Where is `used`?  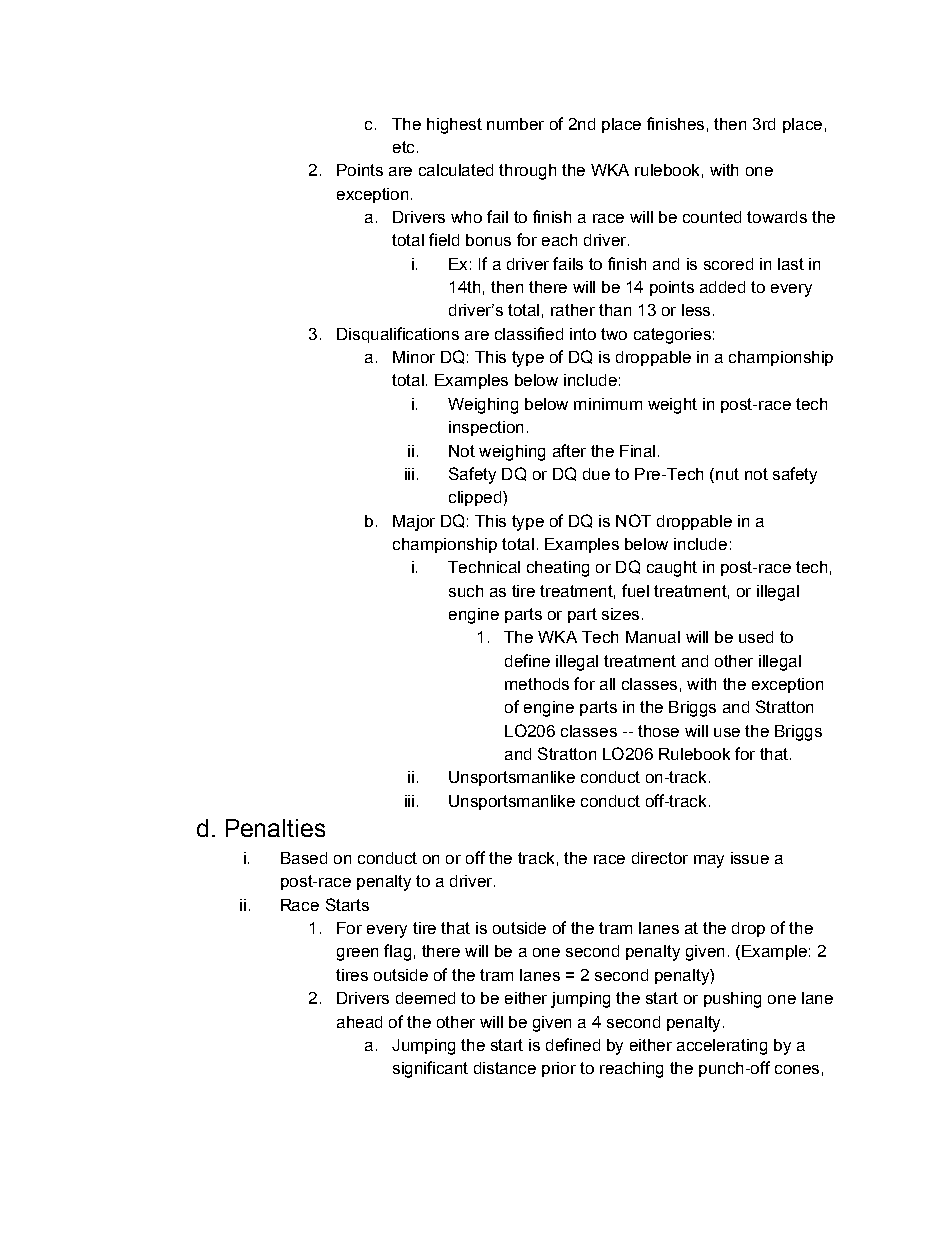
used is located at coordinates (756, 637).
